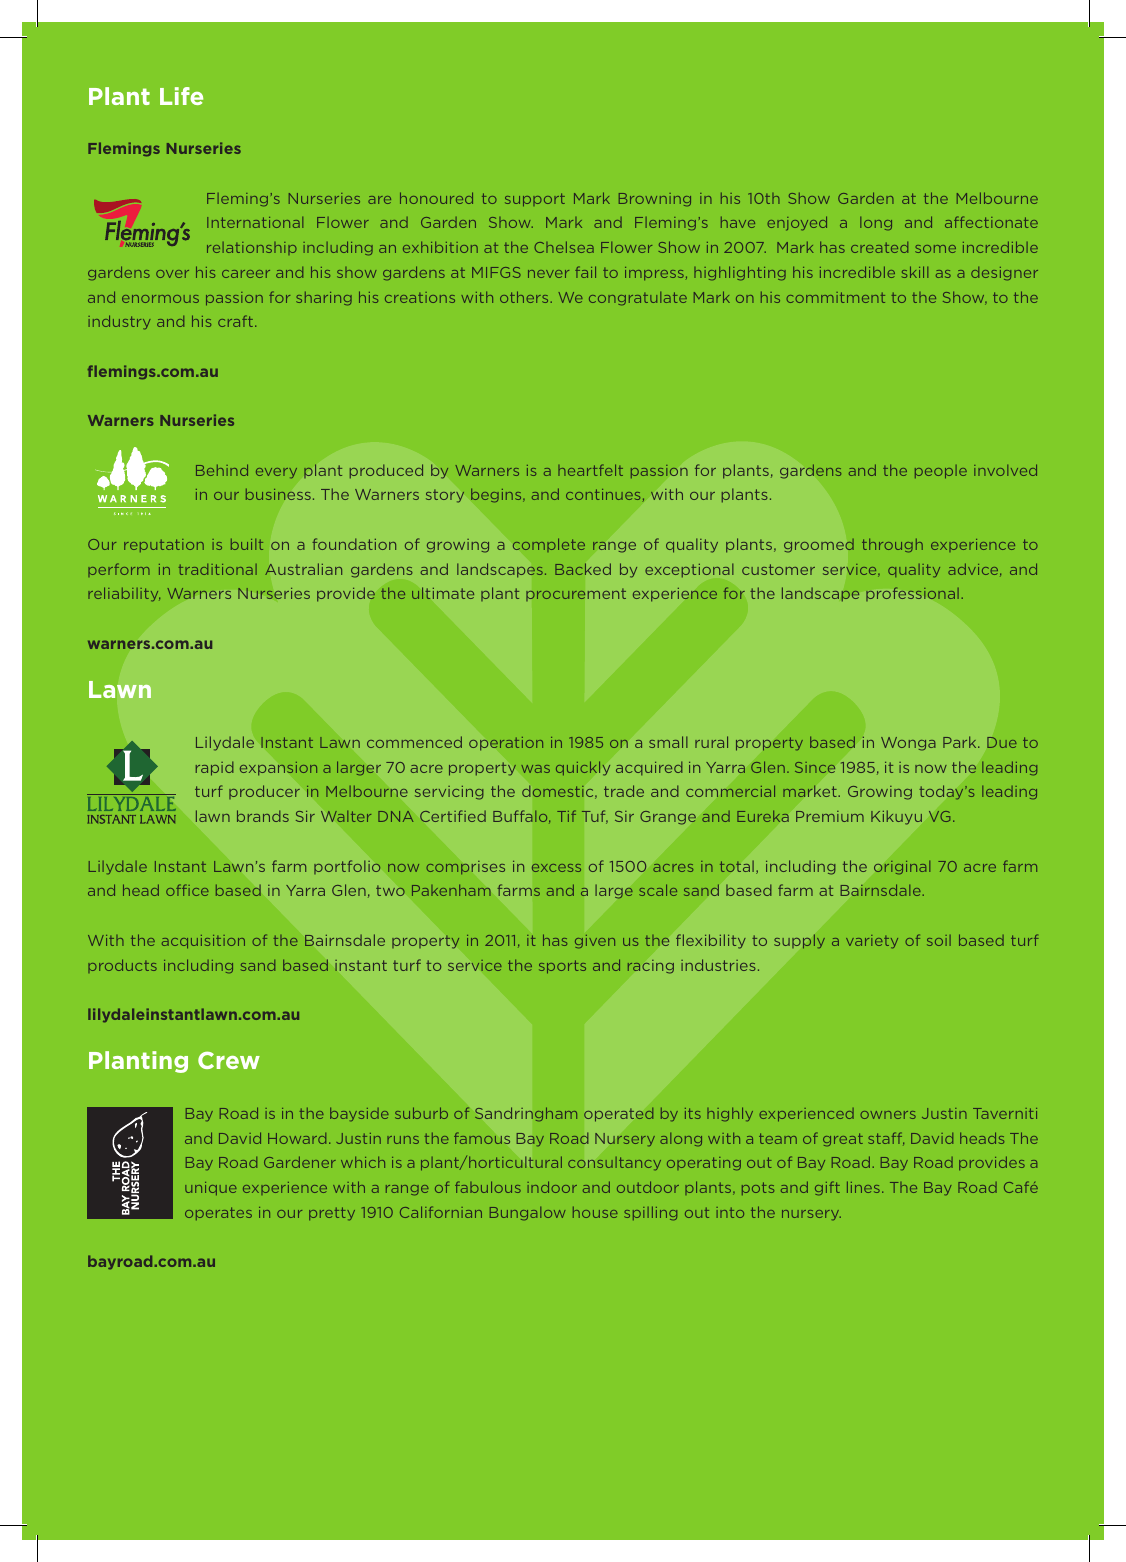  Describe the element at coordinates (552, 1187) in the page. I see `indoor` at that location.
